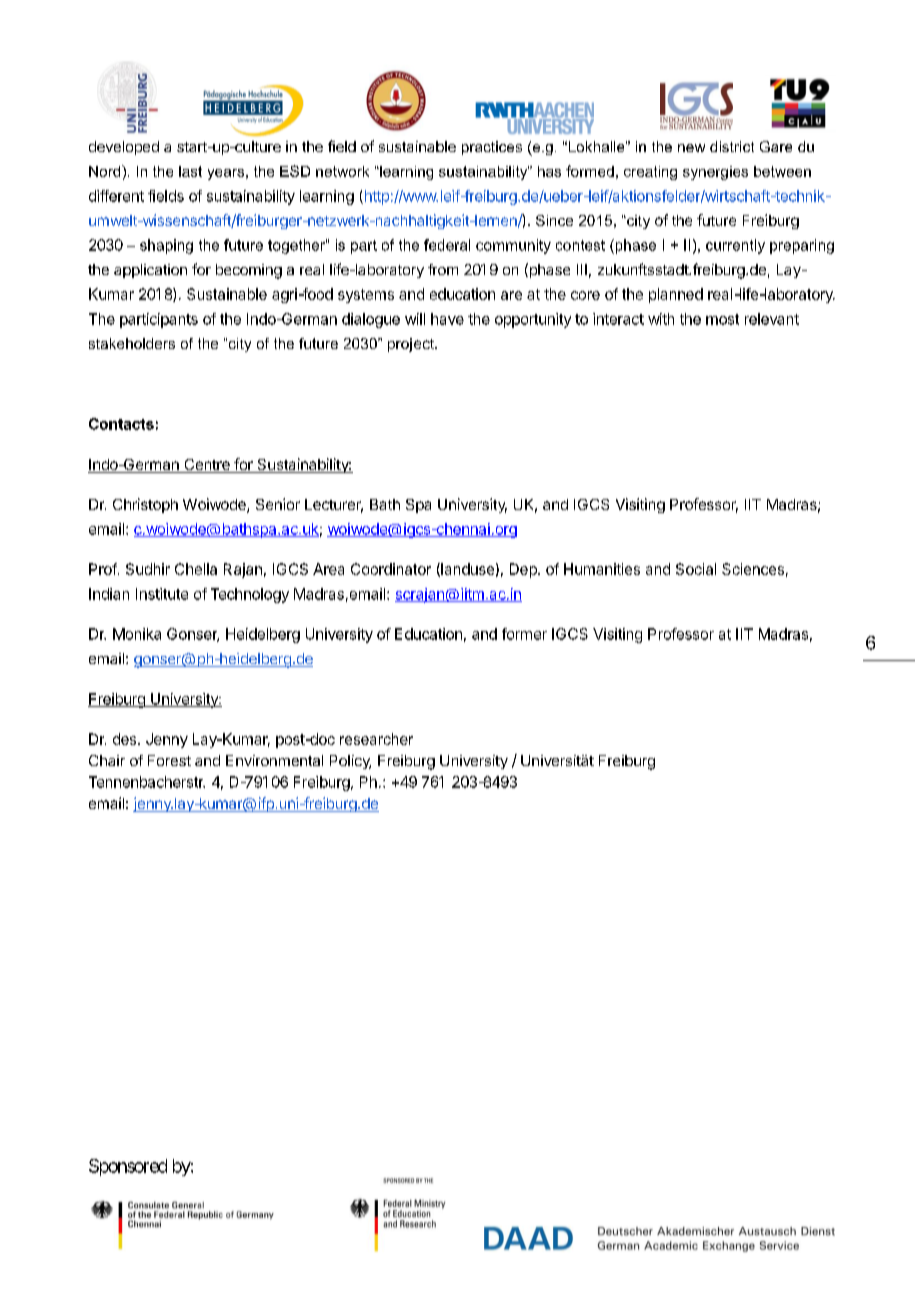 Image resolution: width=924 pixels, height=1308 pixels. I want to click on former, so click(524, 634).
